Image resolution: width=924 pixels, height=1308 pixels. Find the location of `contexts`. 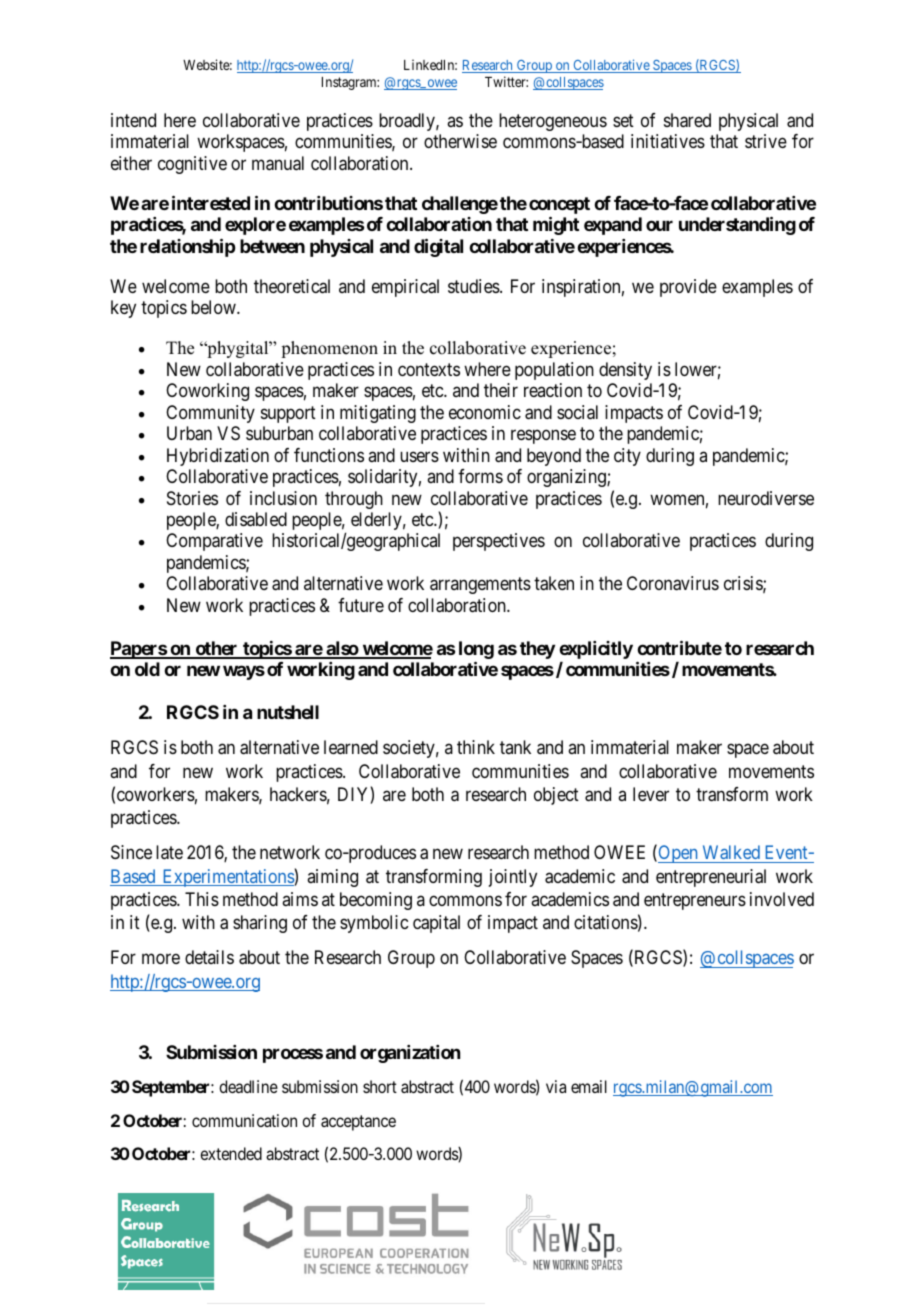

contexts is located at coordinates (429, 369).
